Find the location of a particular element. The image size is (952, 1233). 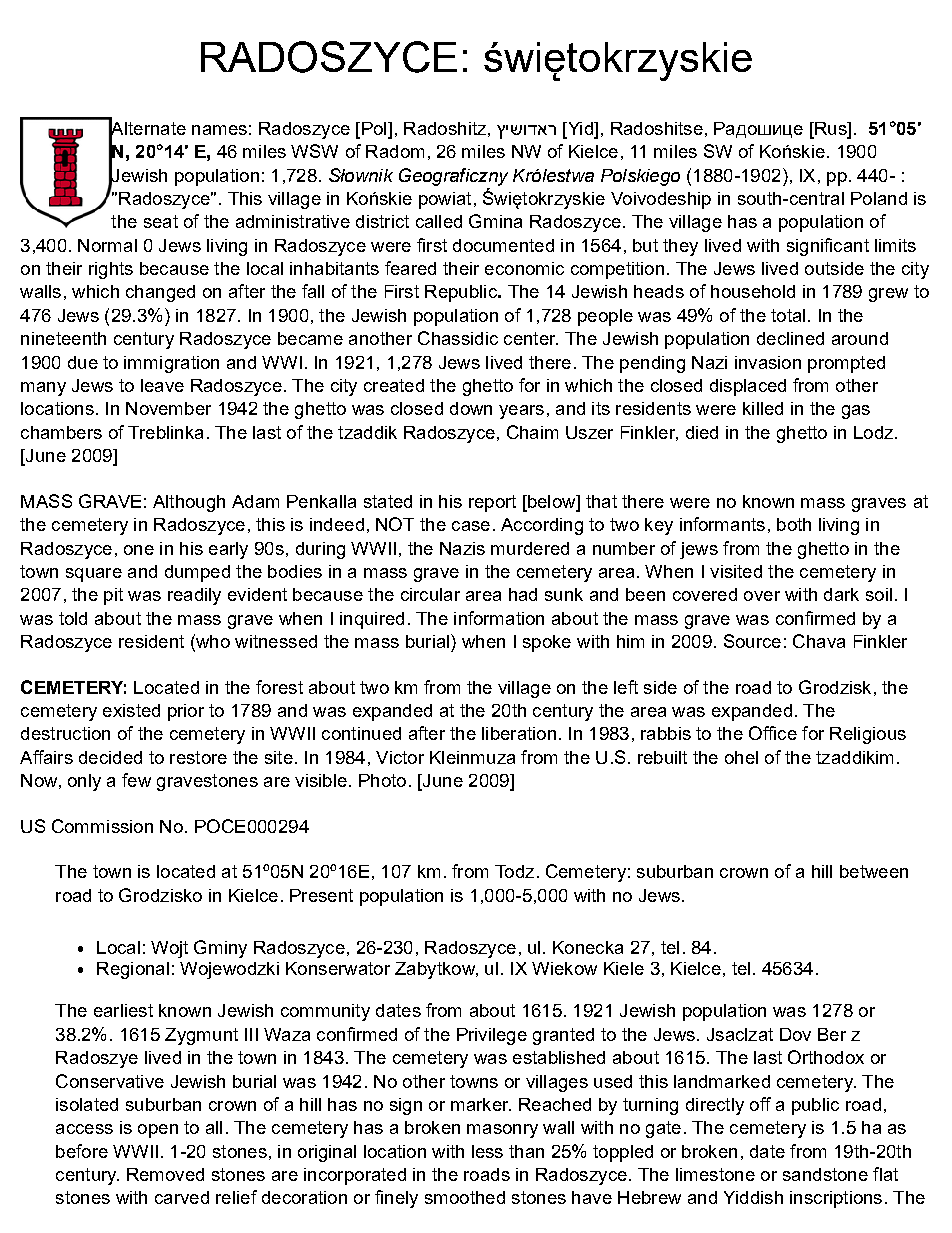

November is located at coordinates (168, 408).
